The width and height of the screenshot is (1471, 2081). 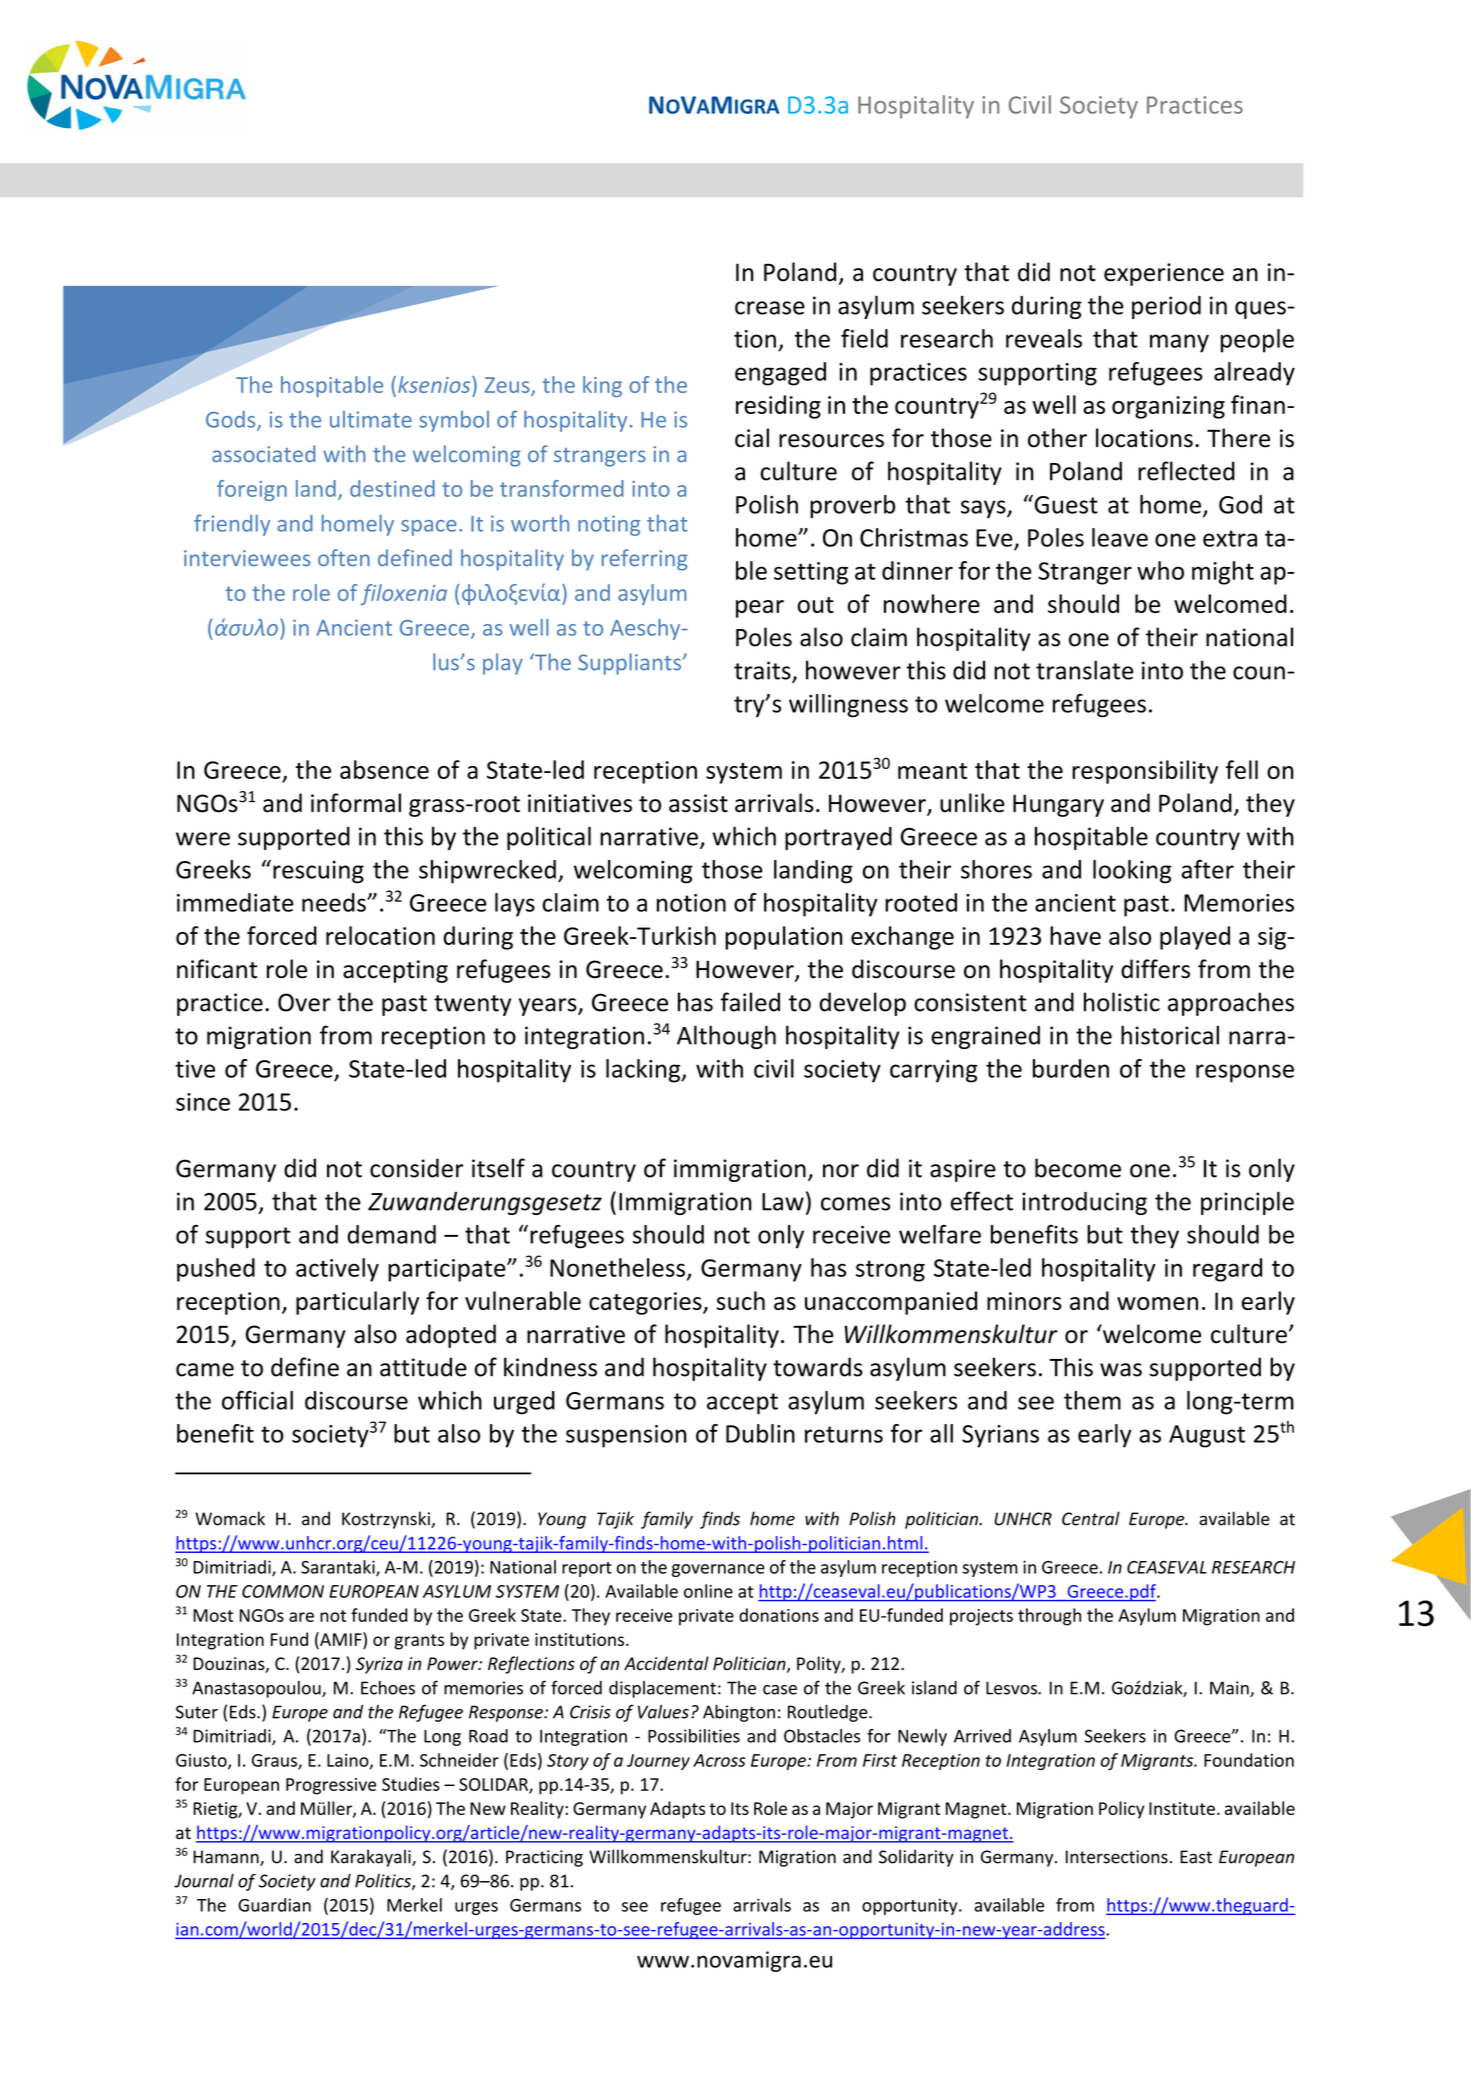 I want to click on Politics, so click(x=384, y=1882).
